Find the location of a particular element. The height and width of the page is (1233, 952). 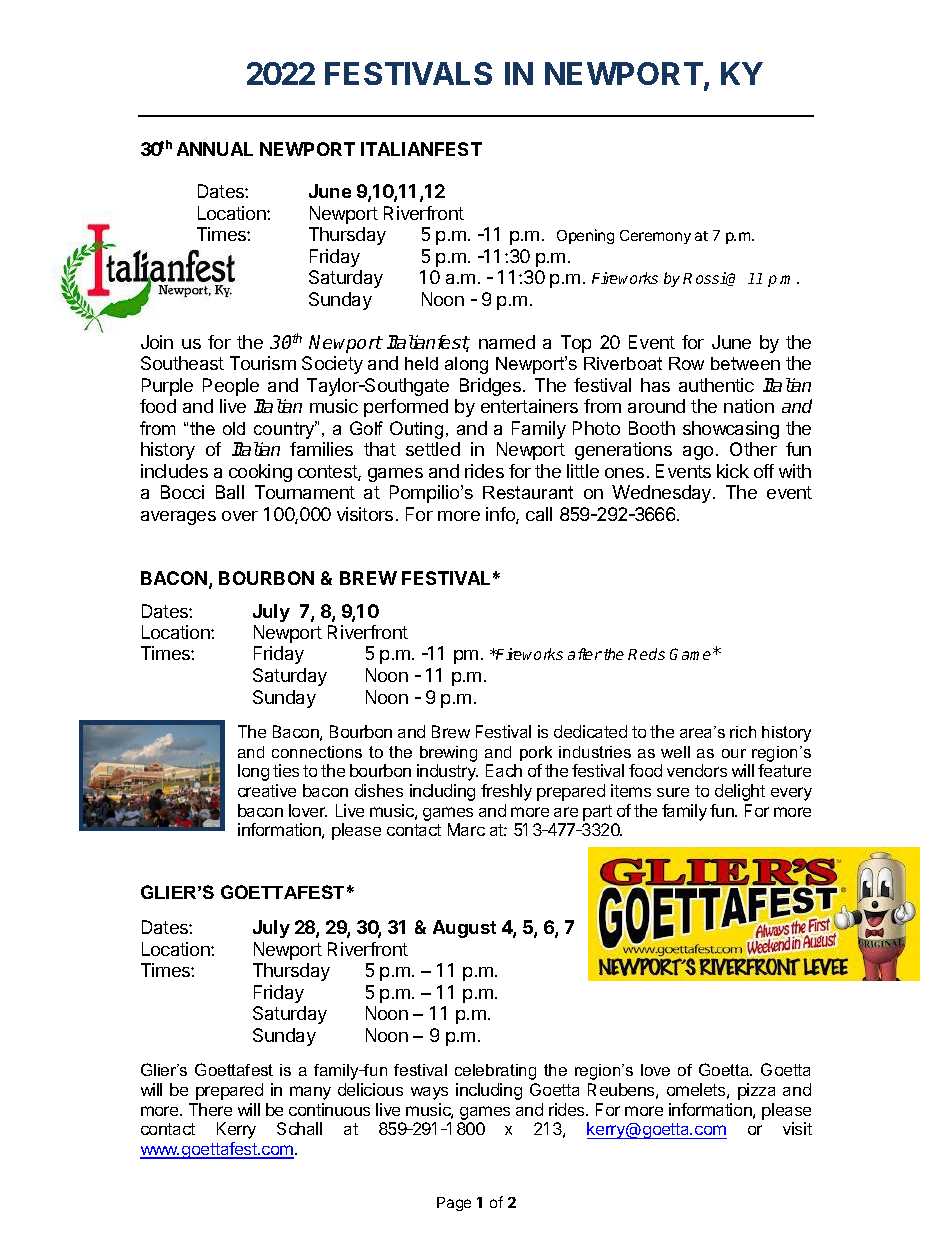

Opening is located at coordinates (585, 236).
